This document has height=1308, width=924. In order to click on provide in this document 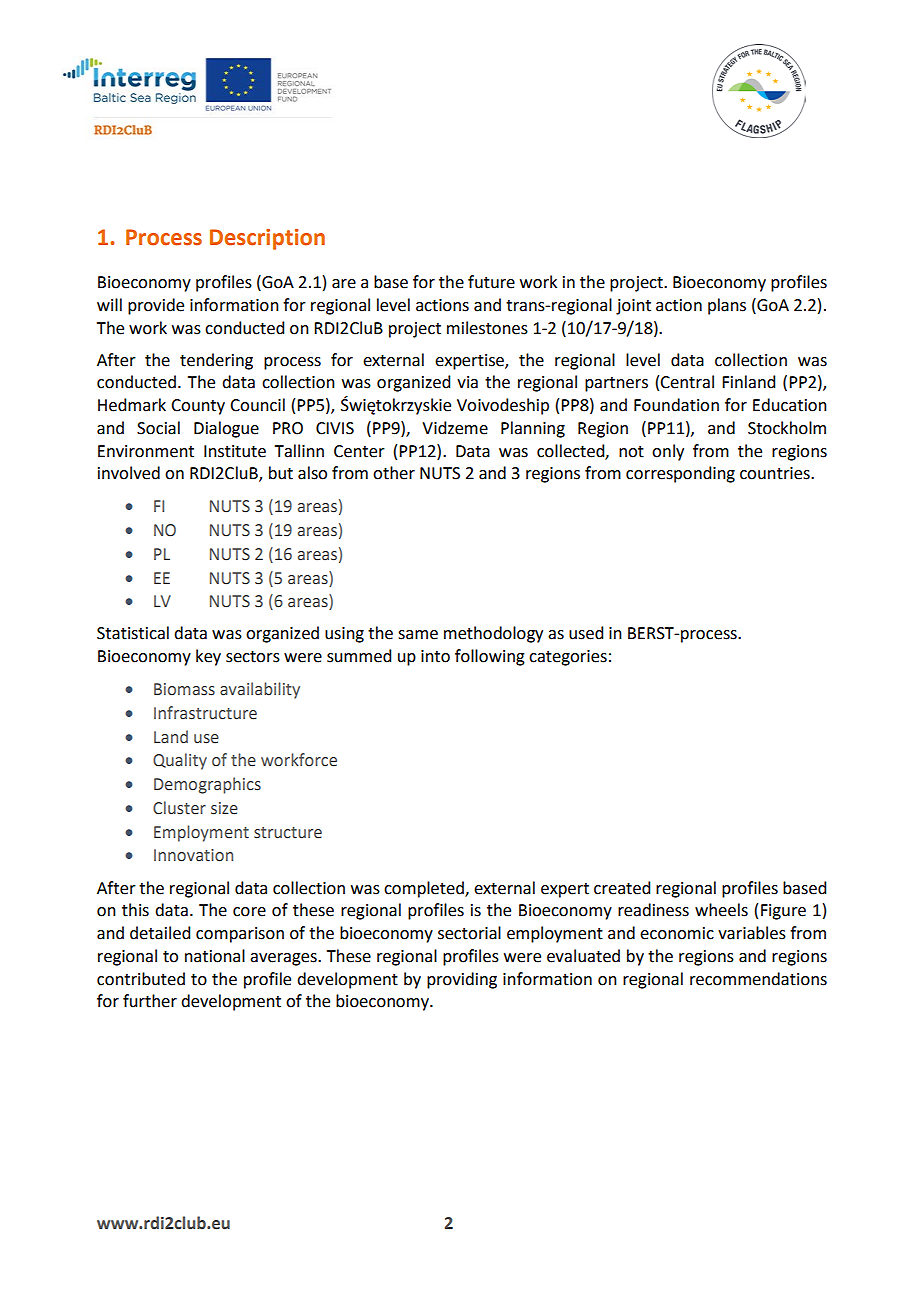, I will do `click(156, 306)`.
